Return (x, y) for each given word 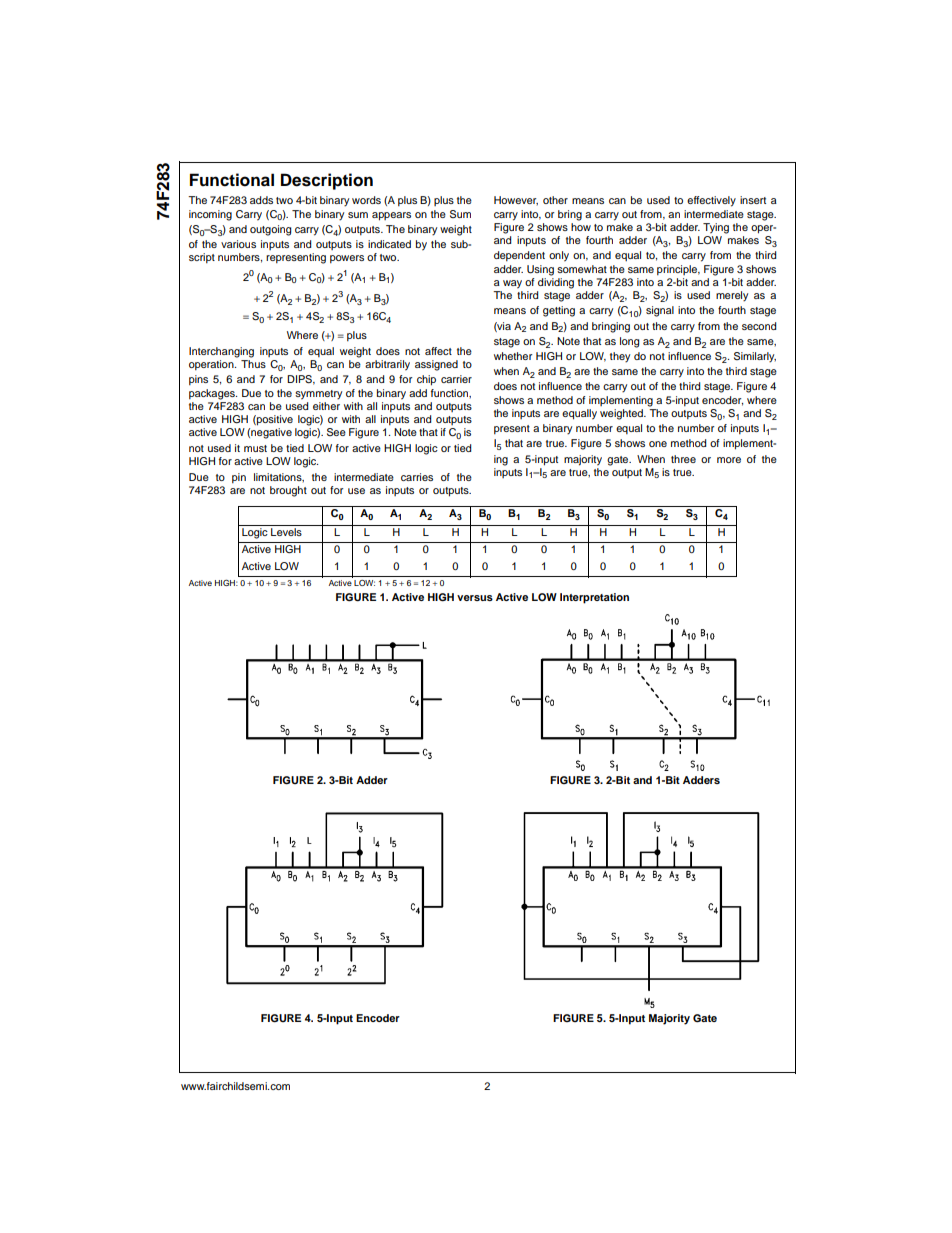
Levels (286, 532)
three (683, 459)
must (255, 448)
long (629, 342)
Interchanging (221, 352)
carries (417, 477)
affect (438, 351)
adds (261, 200)
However (516, 200)
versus (475, 598)
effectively (711, 201)
